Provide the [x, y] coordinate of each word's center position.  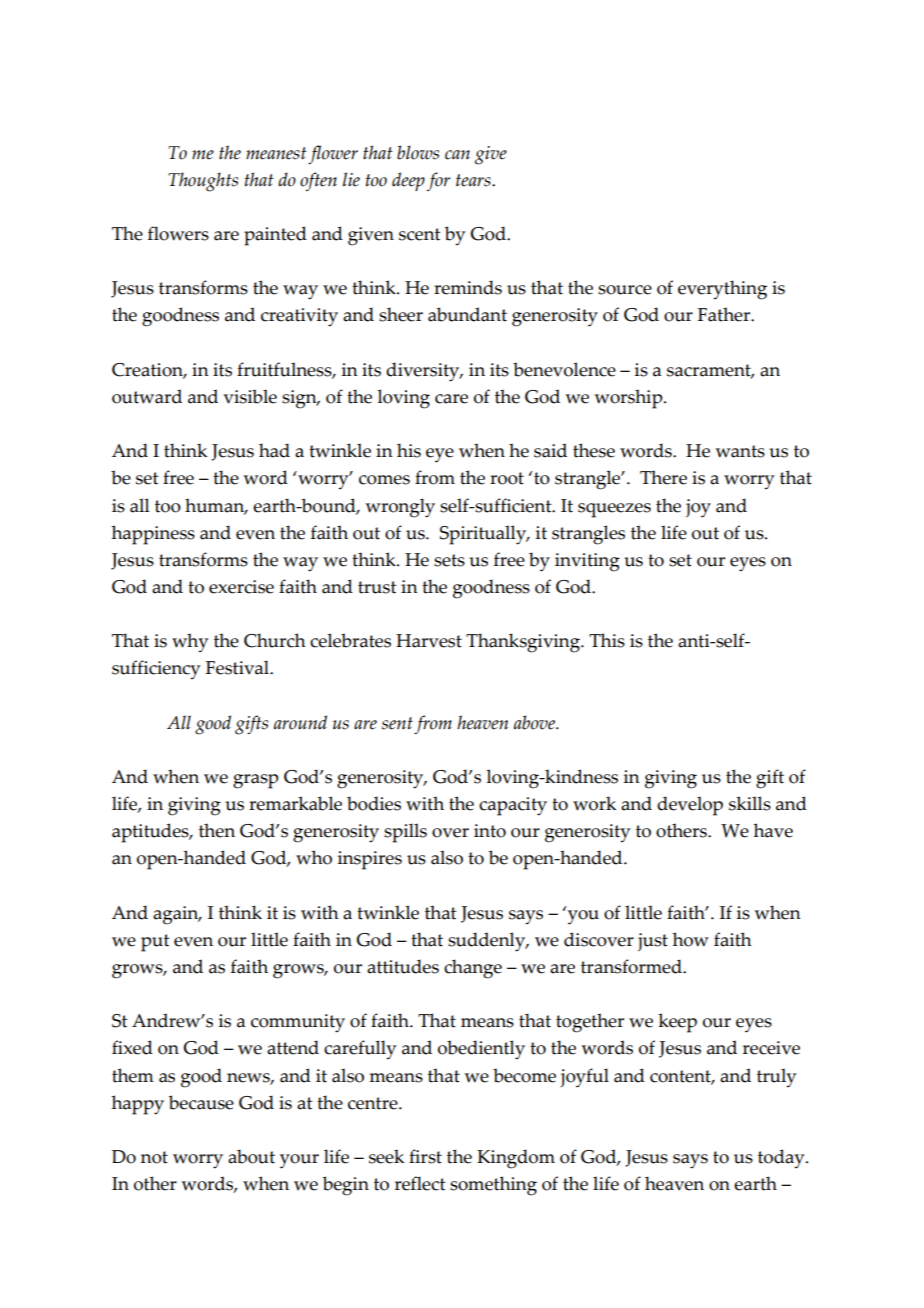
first [425, 1156]
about [251, 1156]
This [607, 640]
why [190, 643]
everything [722, 290]
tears [474, 180]
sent [397, 723]
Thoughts [203, 182]
